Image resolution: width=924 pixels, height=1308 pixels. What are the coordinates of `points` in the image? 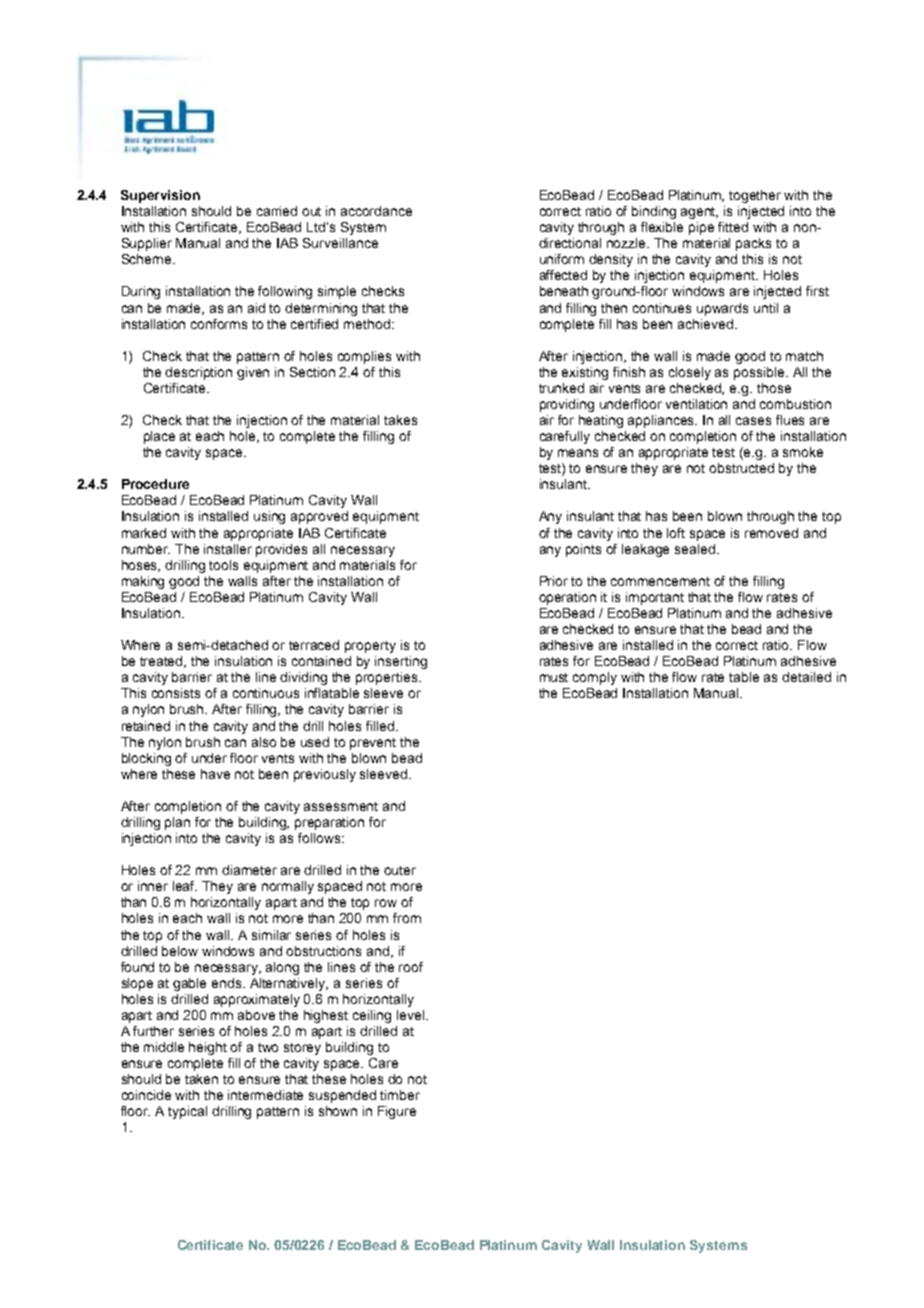 It's located at (583, 550).
